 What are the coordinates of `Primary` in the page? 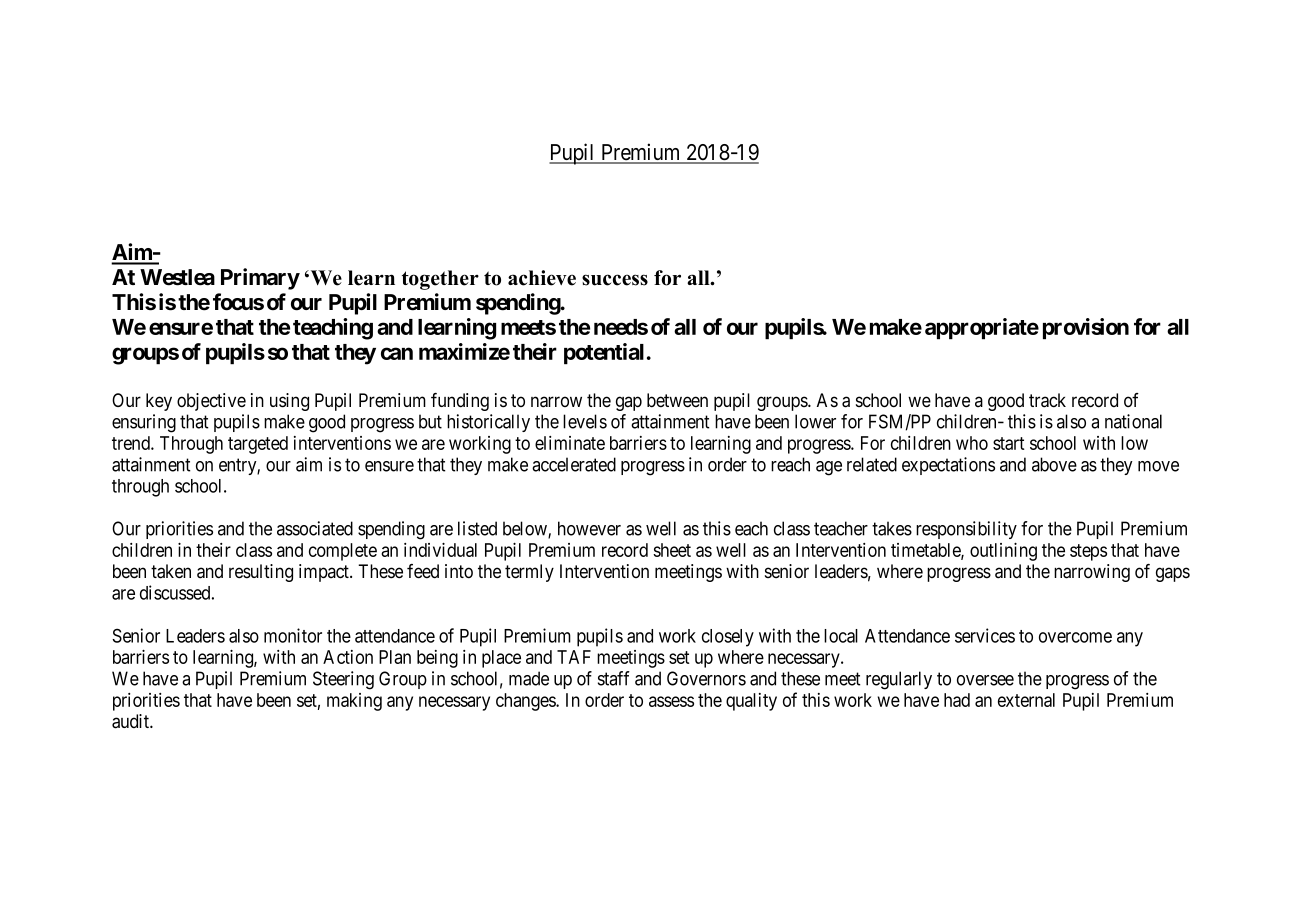 It's located at (260, 279).
